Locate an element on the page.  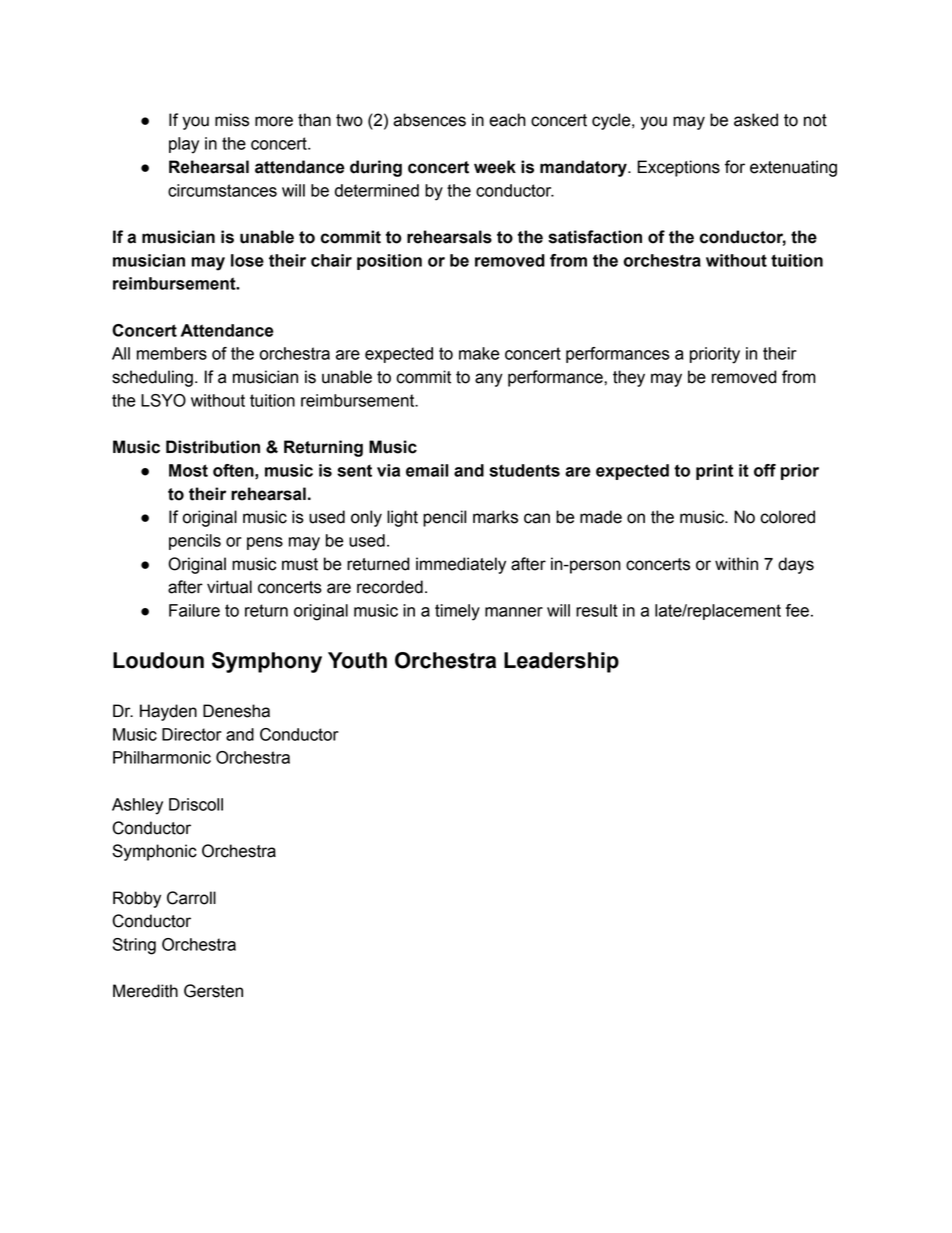
Leadership is located at coordinates (561, 662).
